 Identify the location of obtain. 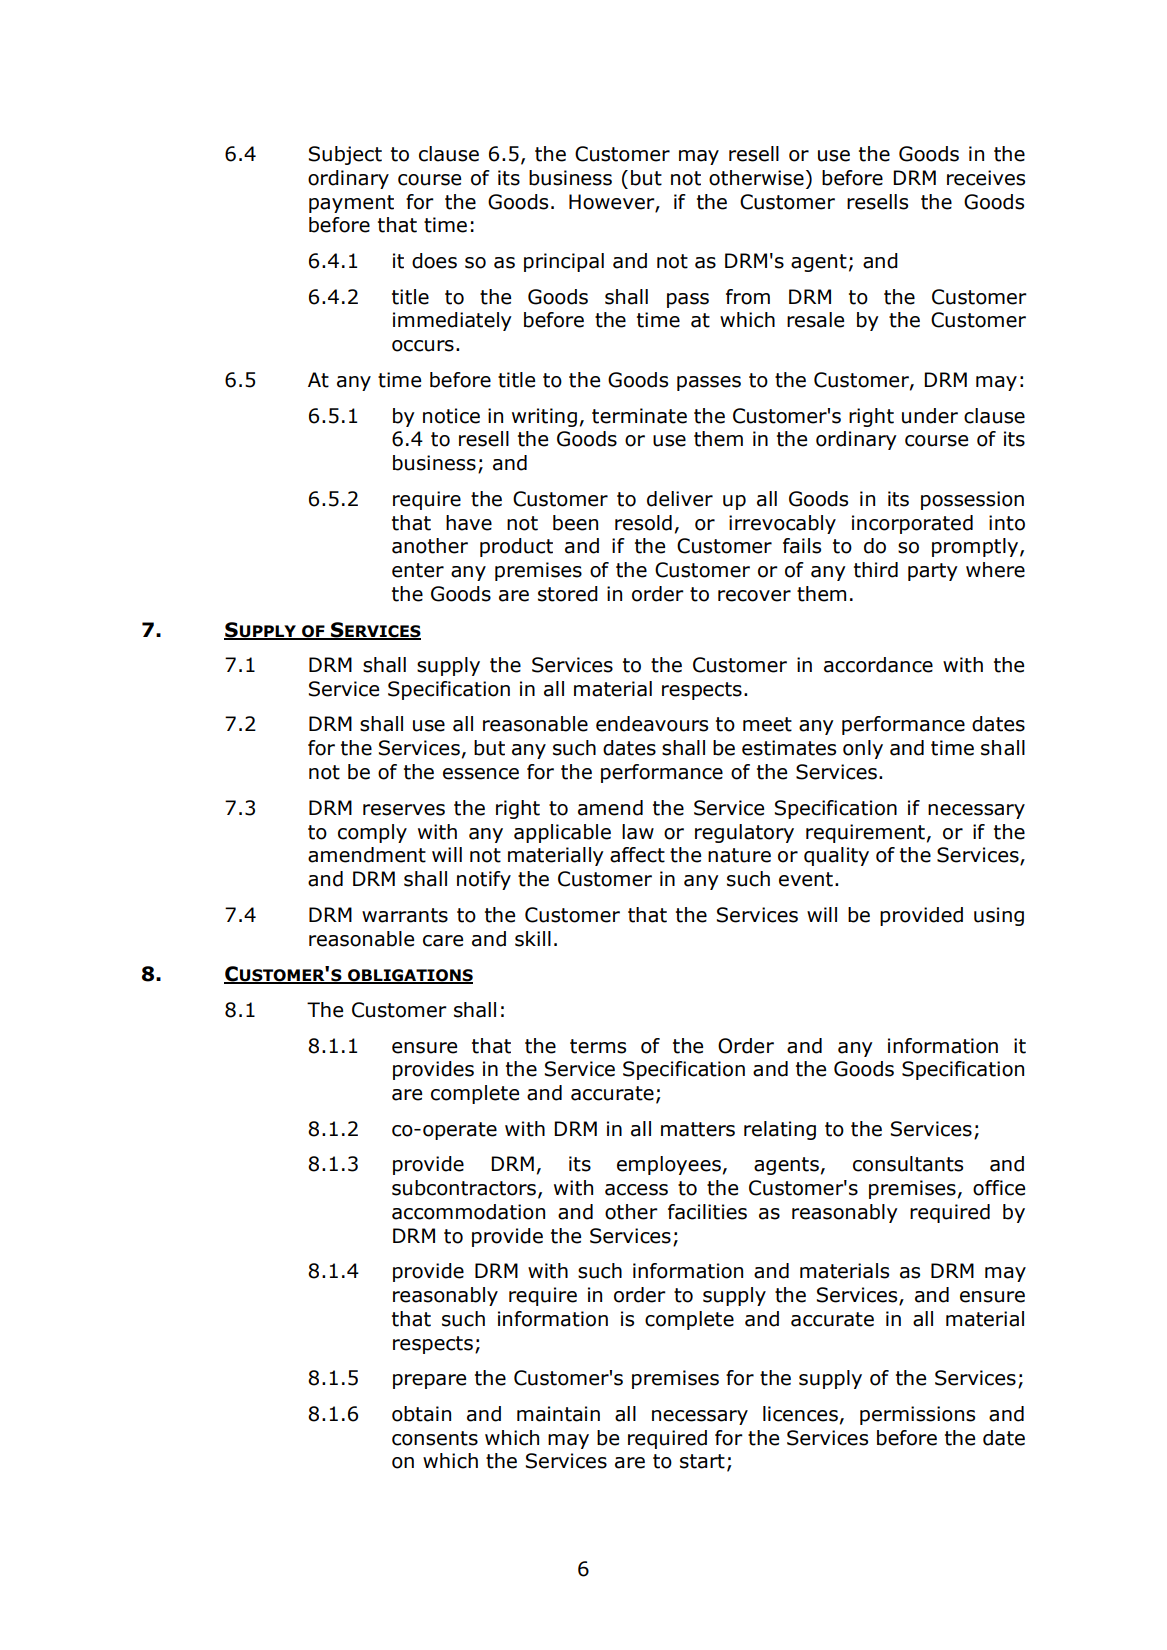
(421, 1414).
